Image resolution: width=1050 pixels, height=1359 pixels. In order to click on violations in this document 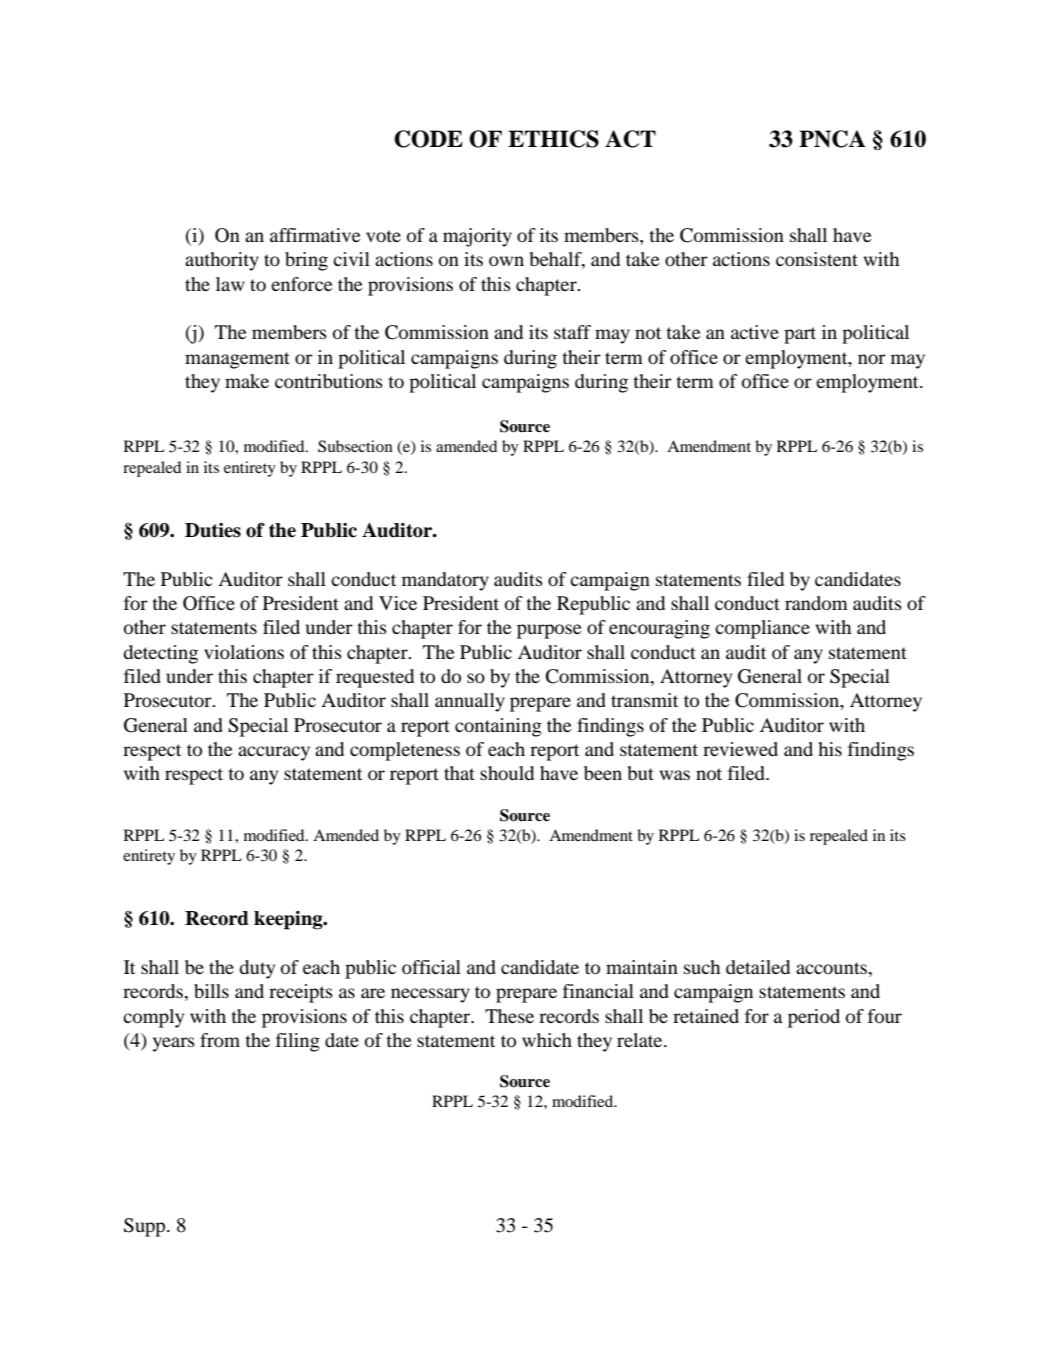, I will do `click(244, 652)`.
